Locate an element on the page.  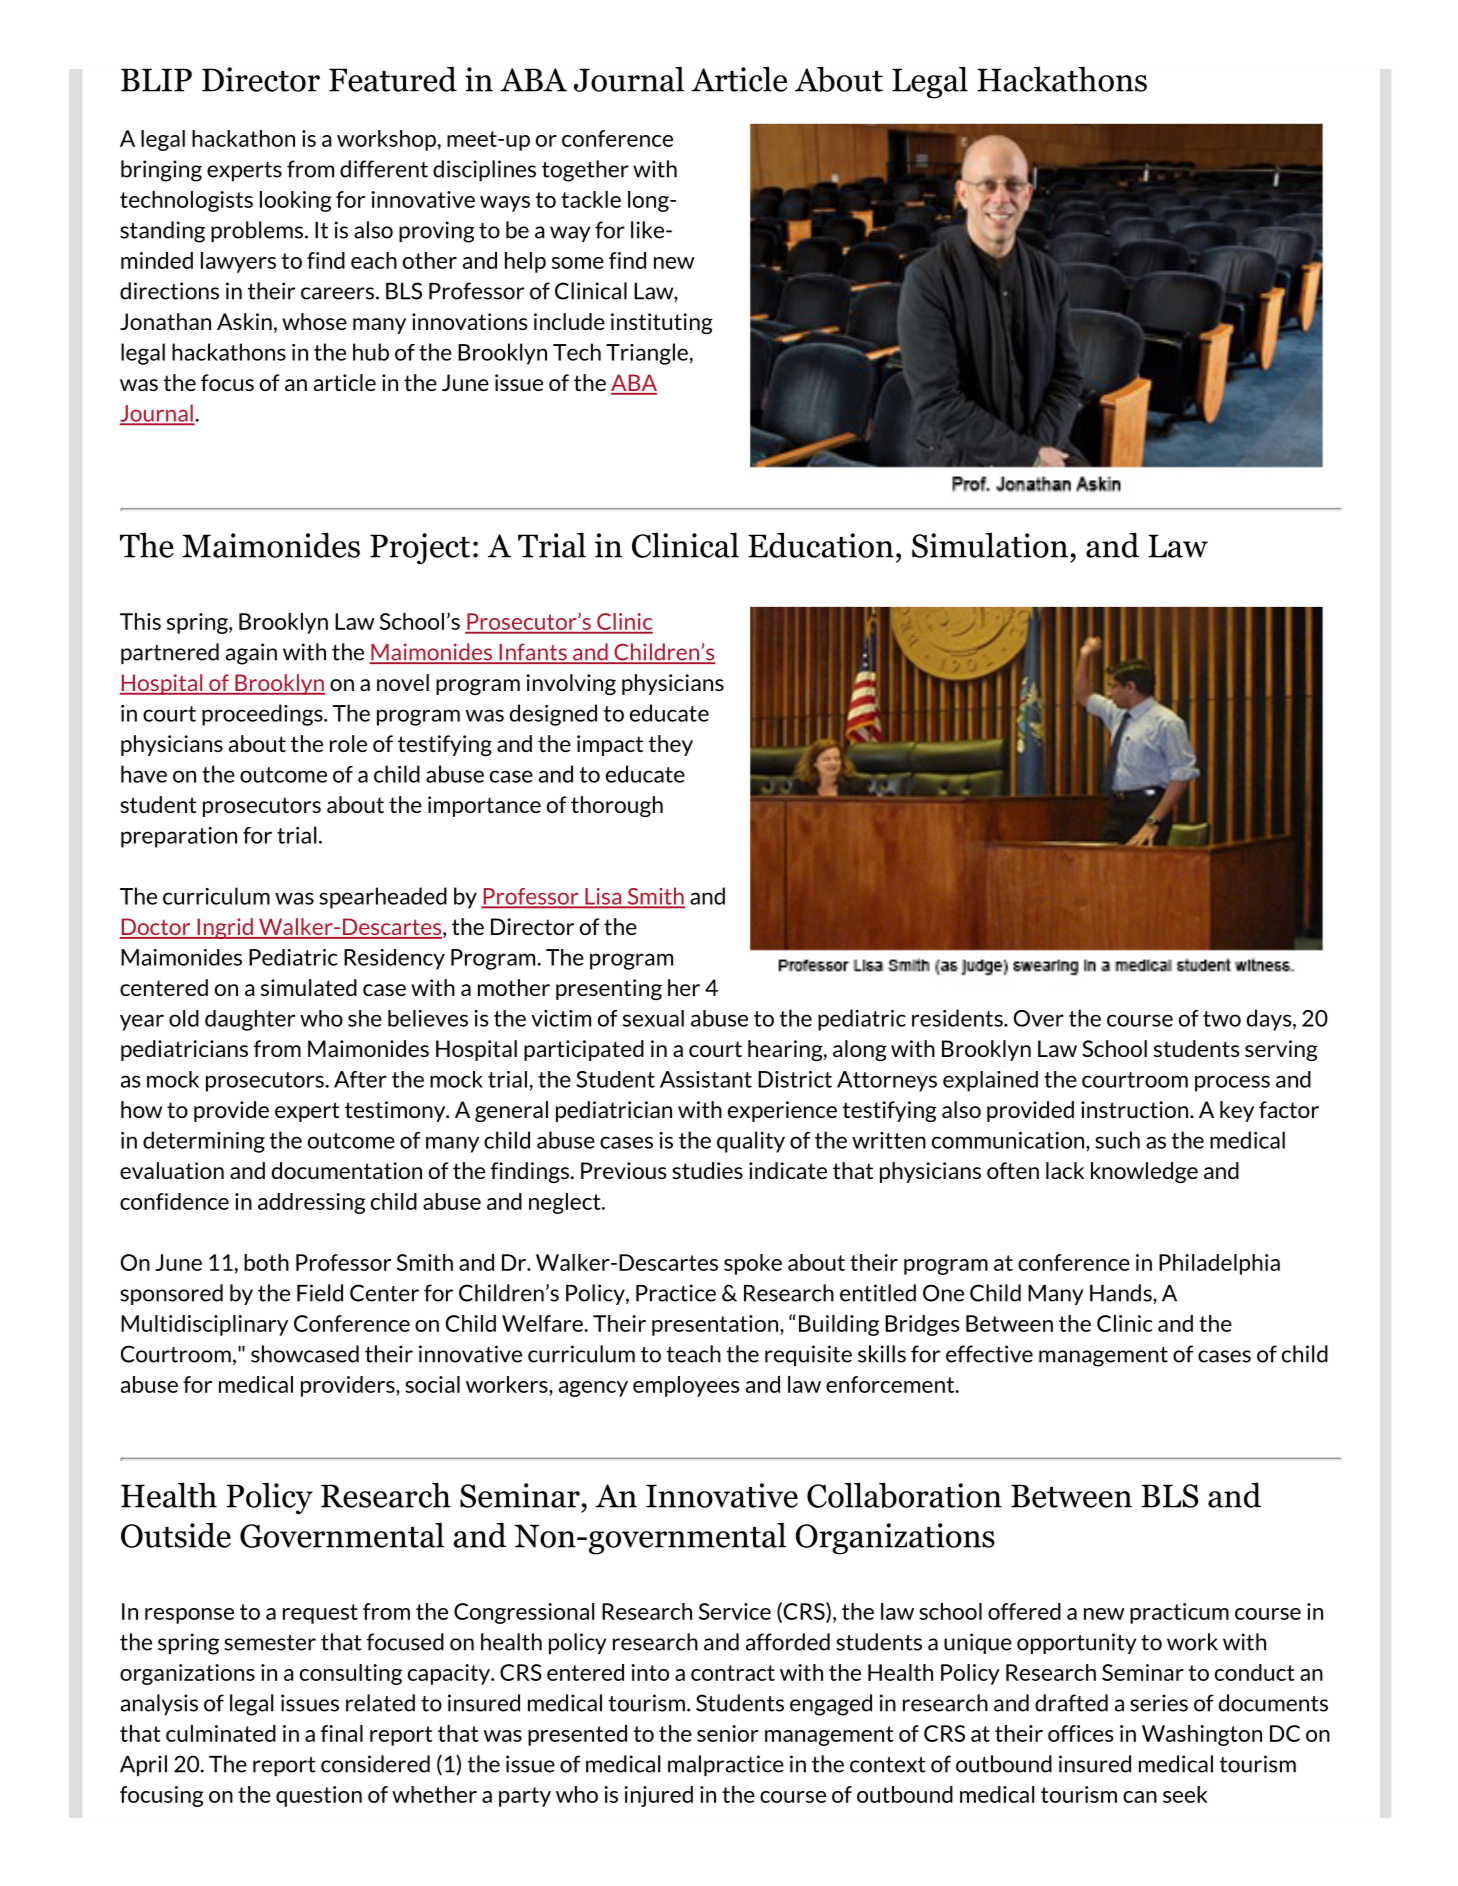
senior is located at coordinates (728, 1733).
